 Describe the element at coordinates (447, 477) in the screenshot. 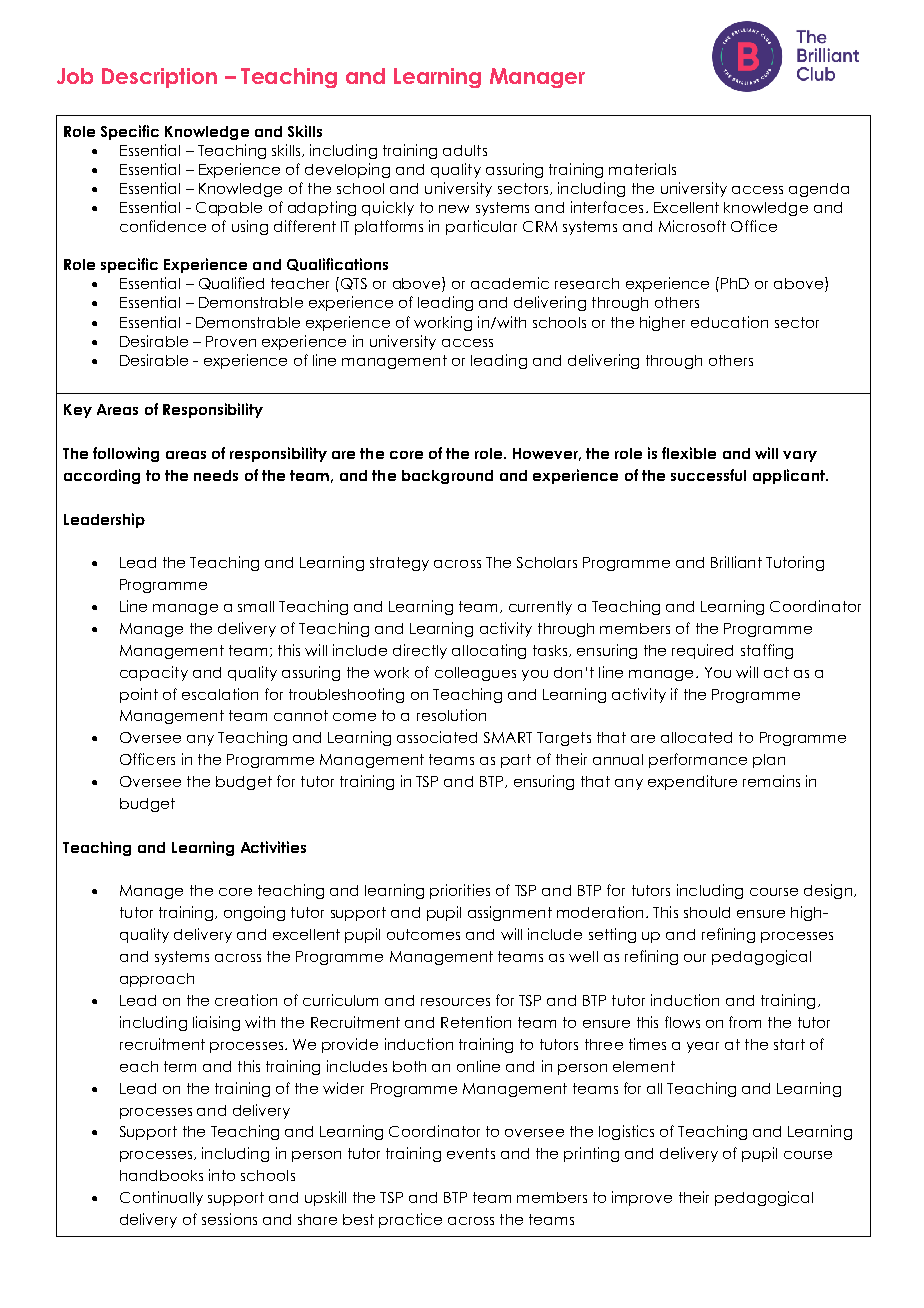

I see `background` at that location.
